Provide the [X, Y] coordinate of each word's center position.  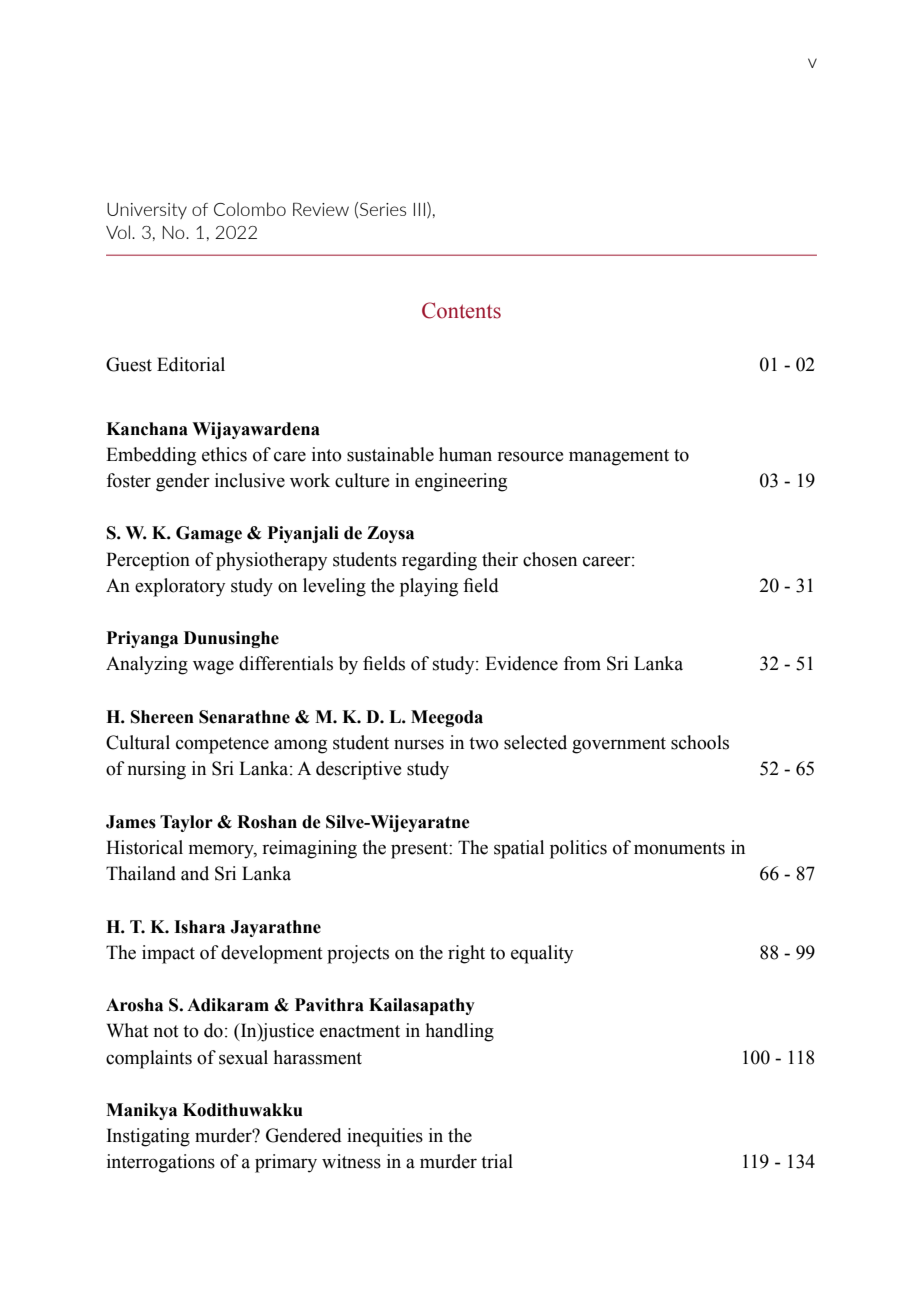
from [582, 663]
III [419, 209]
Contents [461, 310]
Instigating [148, 1137]
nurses [419, 744]
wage [213, 667]
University [147, 211]
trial [497, 1161]
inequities [385, 1137]
